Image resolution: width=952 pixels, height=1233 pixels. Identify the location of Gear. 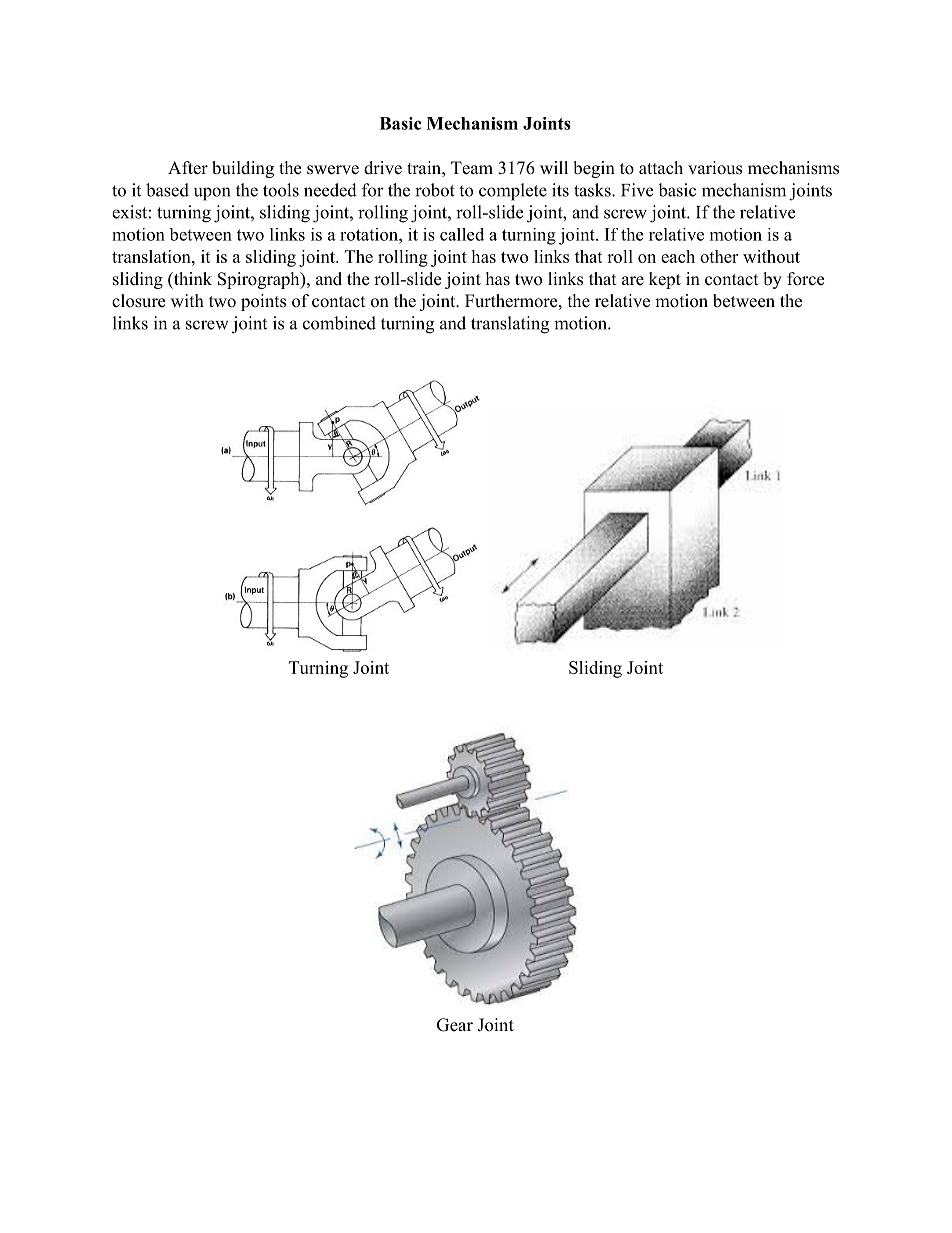
(455, 1025).
